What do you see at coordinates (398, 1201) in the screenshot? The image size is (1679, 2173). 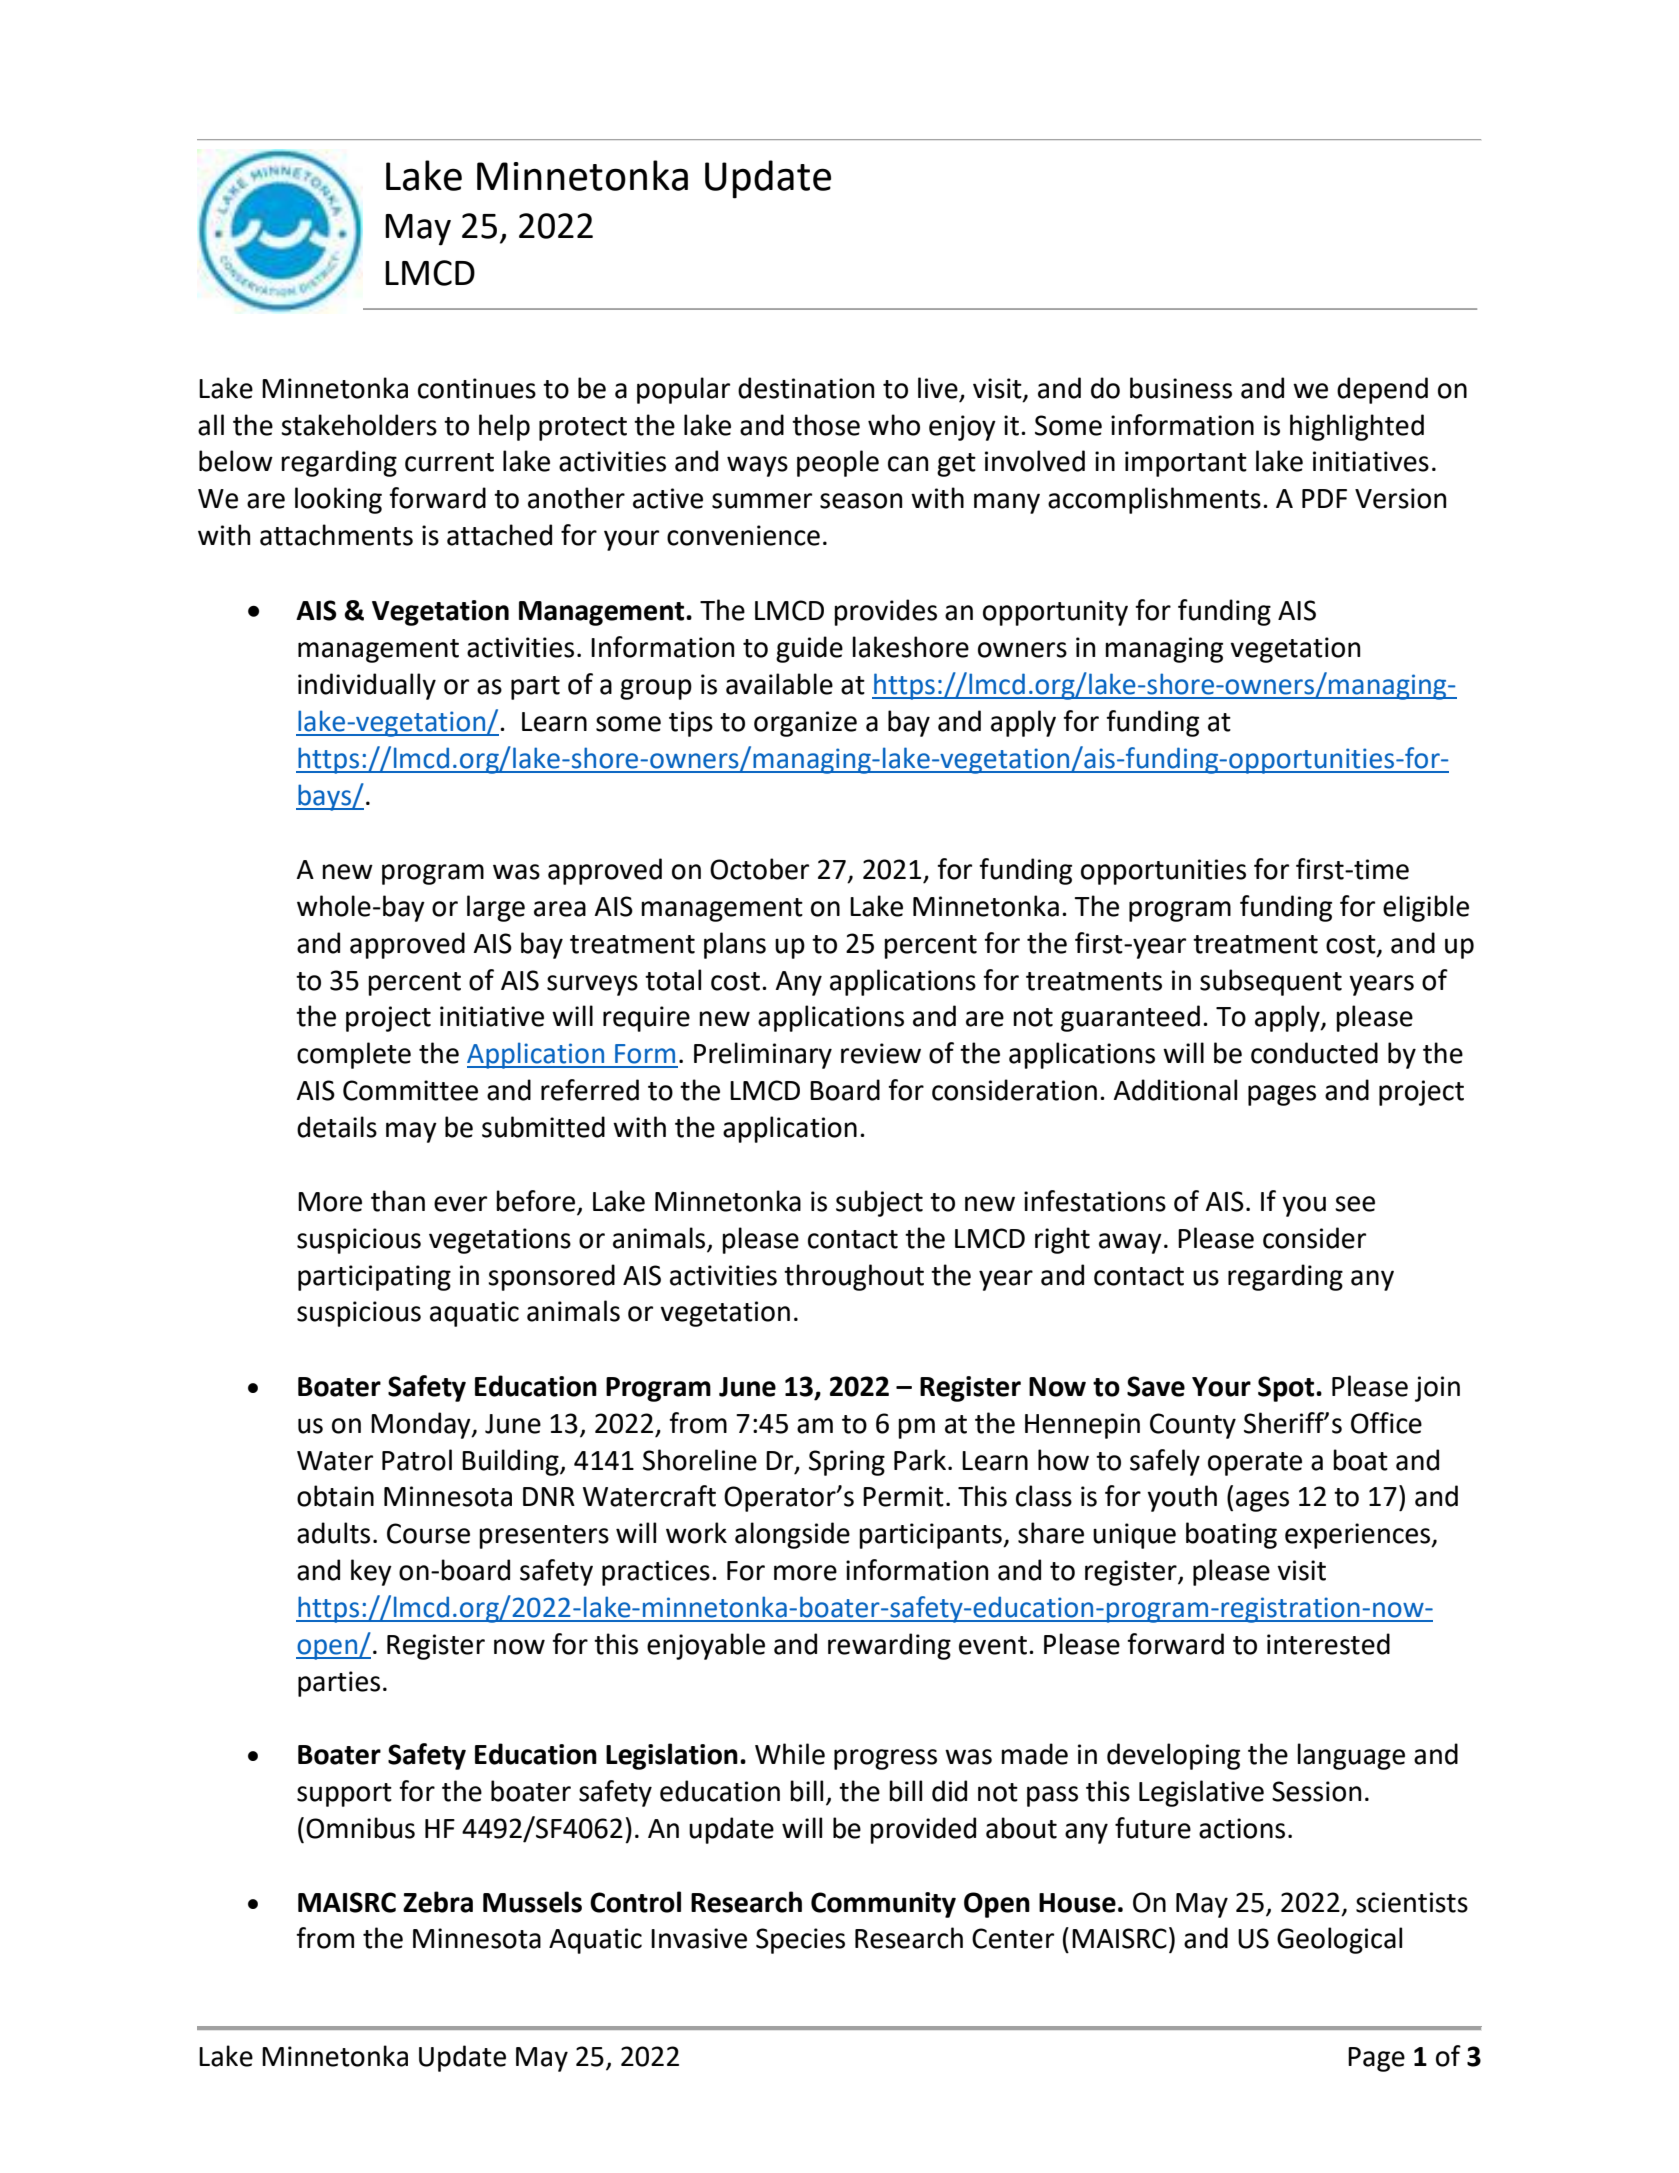 I see `than` at bounding box center [398, 1201].
